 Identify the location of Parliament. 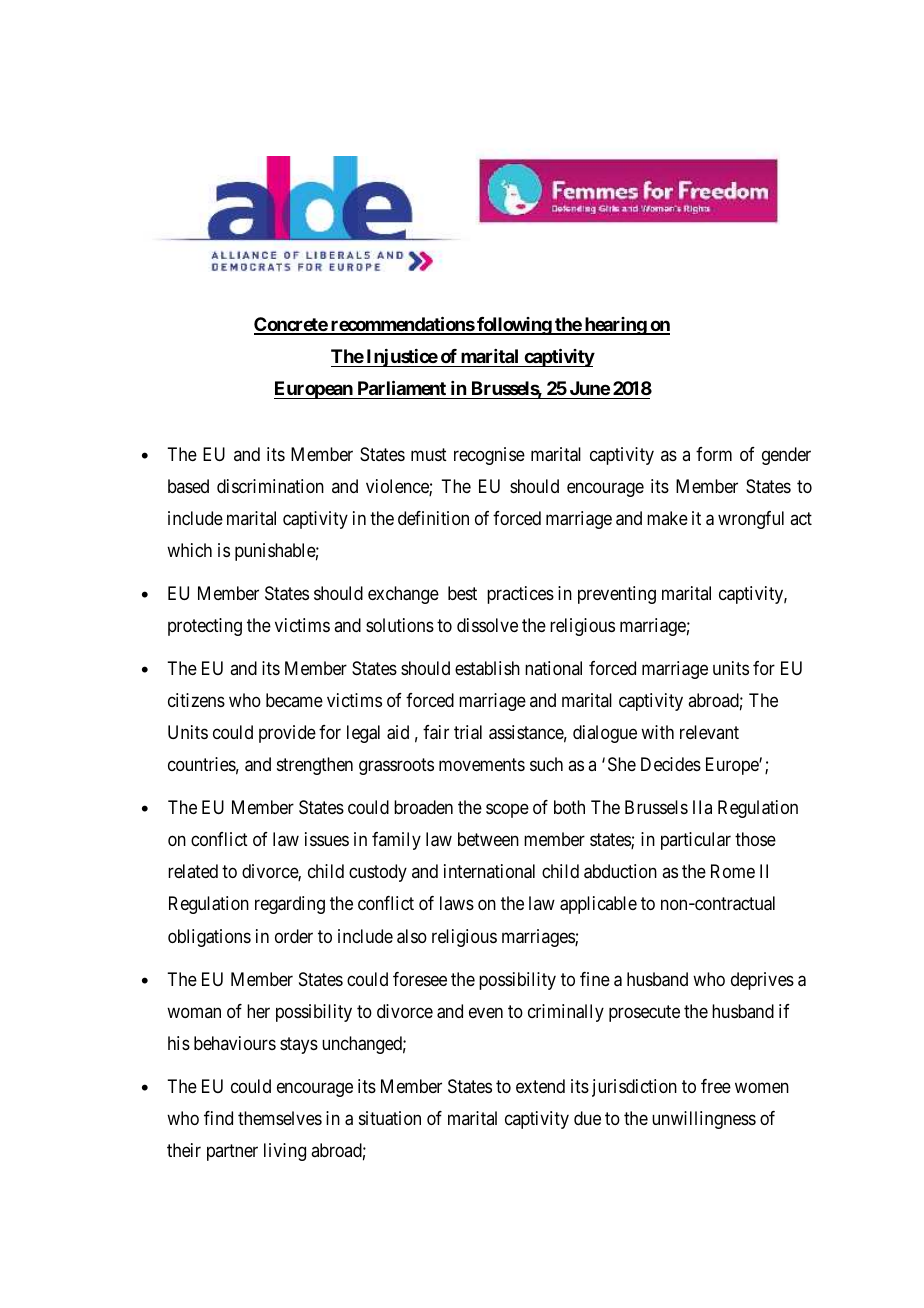
(402, 387).
